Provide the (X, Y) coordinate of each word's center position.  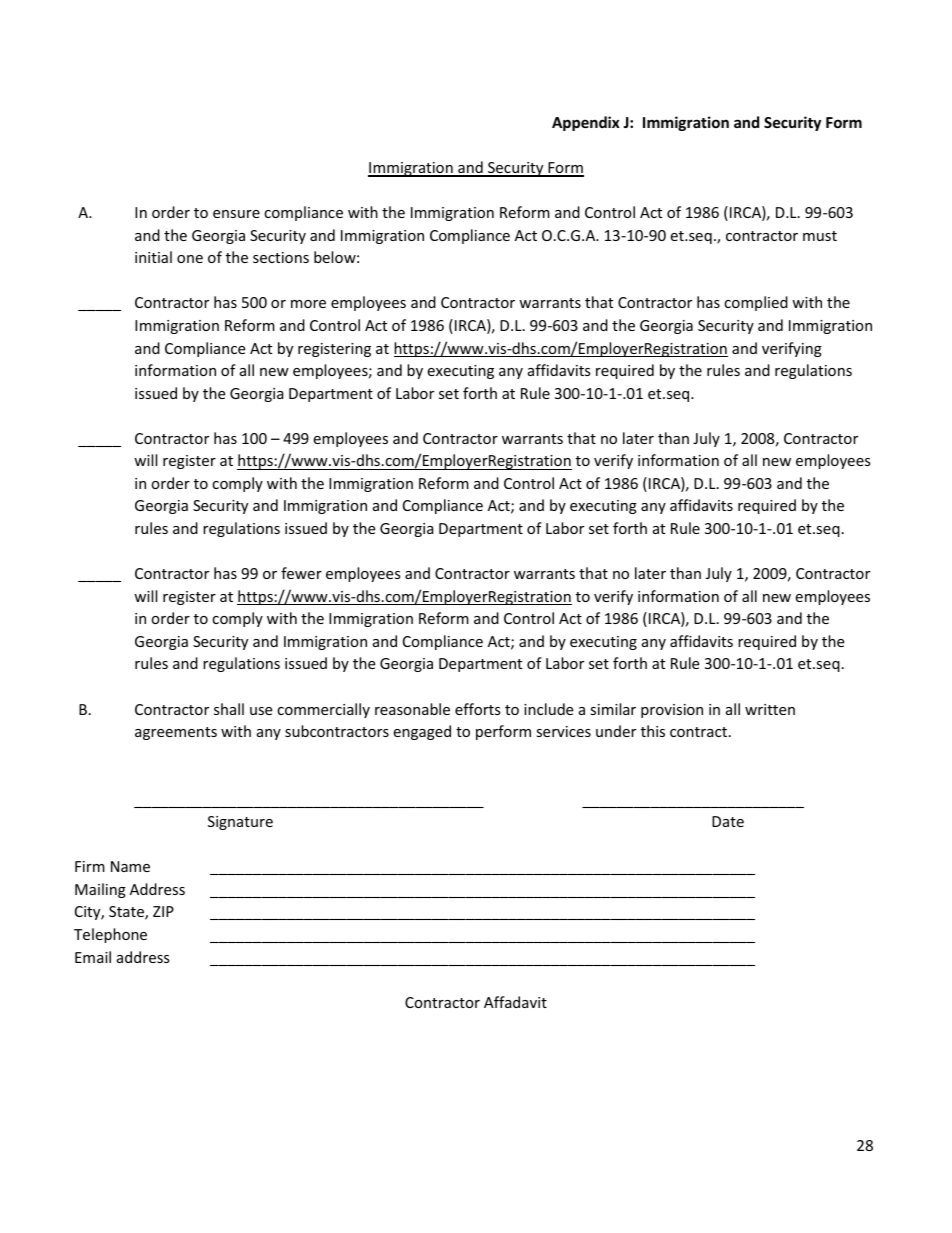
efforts (478, 709)
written (770, 709)
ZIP (163, 911)
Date (728, 821)
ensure (236, 214)
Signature (240, 823)
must (820, 236)
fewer (301, 573)
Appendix (586, 123)
